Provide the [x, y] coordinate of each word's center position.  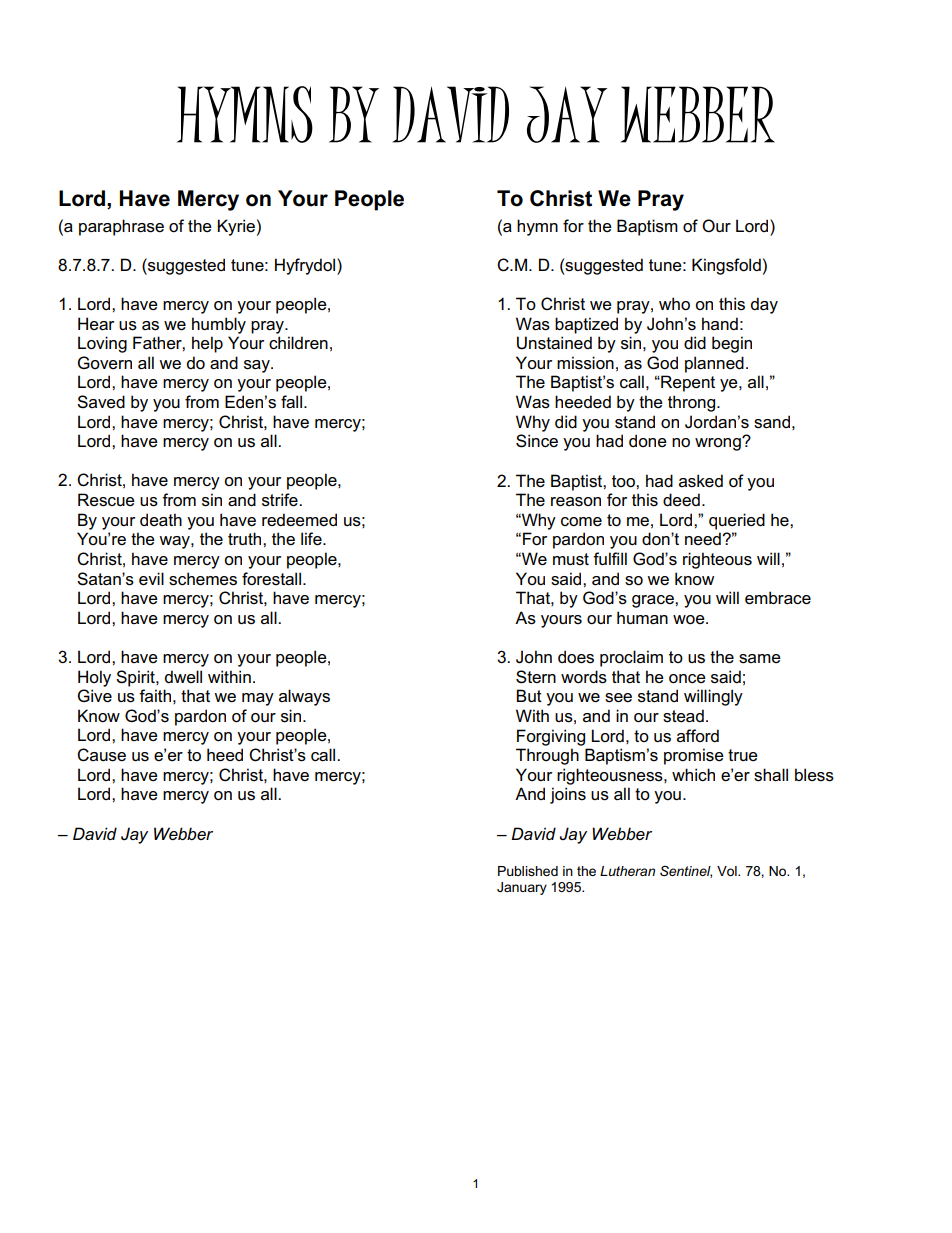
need [704, 539]
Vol [728, 871]
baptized [586, 325]
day [764, 305]
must [571, 559]
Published [528, 871]
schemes [203, 579]
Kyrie [236, 227]
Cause [101, 755]
